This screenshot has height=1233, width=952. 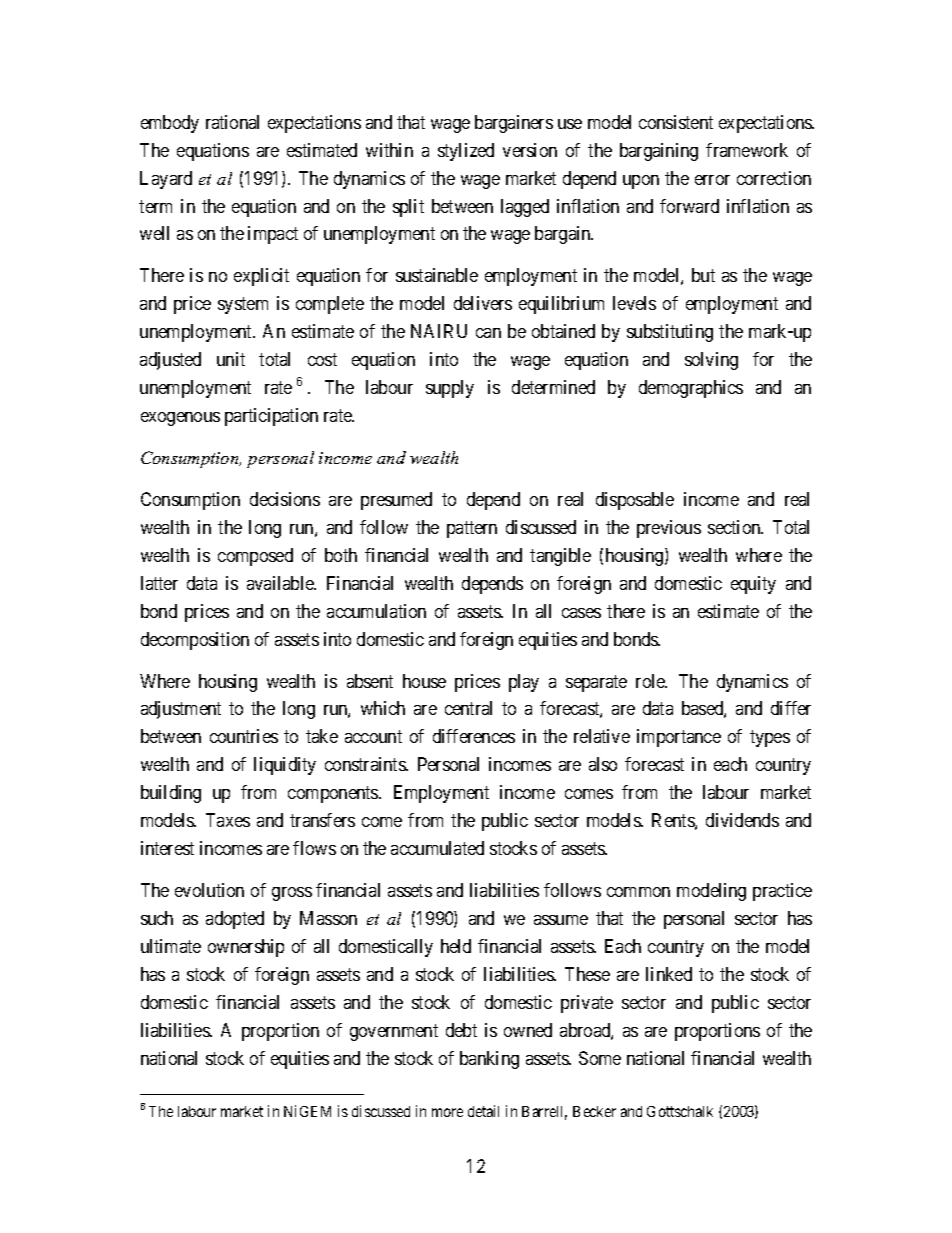 I want to click on rational, so click(x=232, y=122).
